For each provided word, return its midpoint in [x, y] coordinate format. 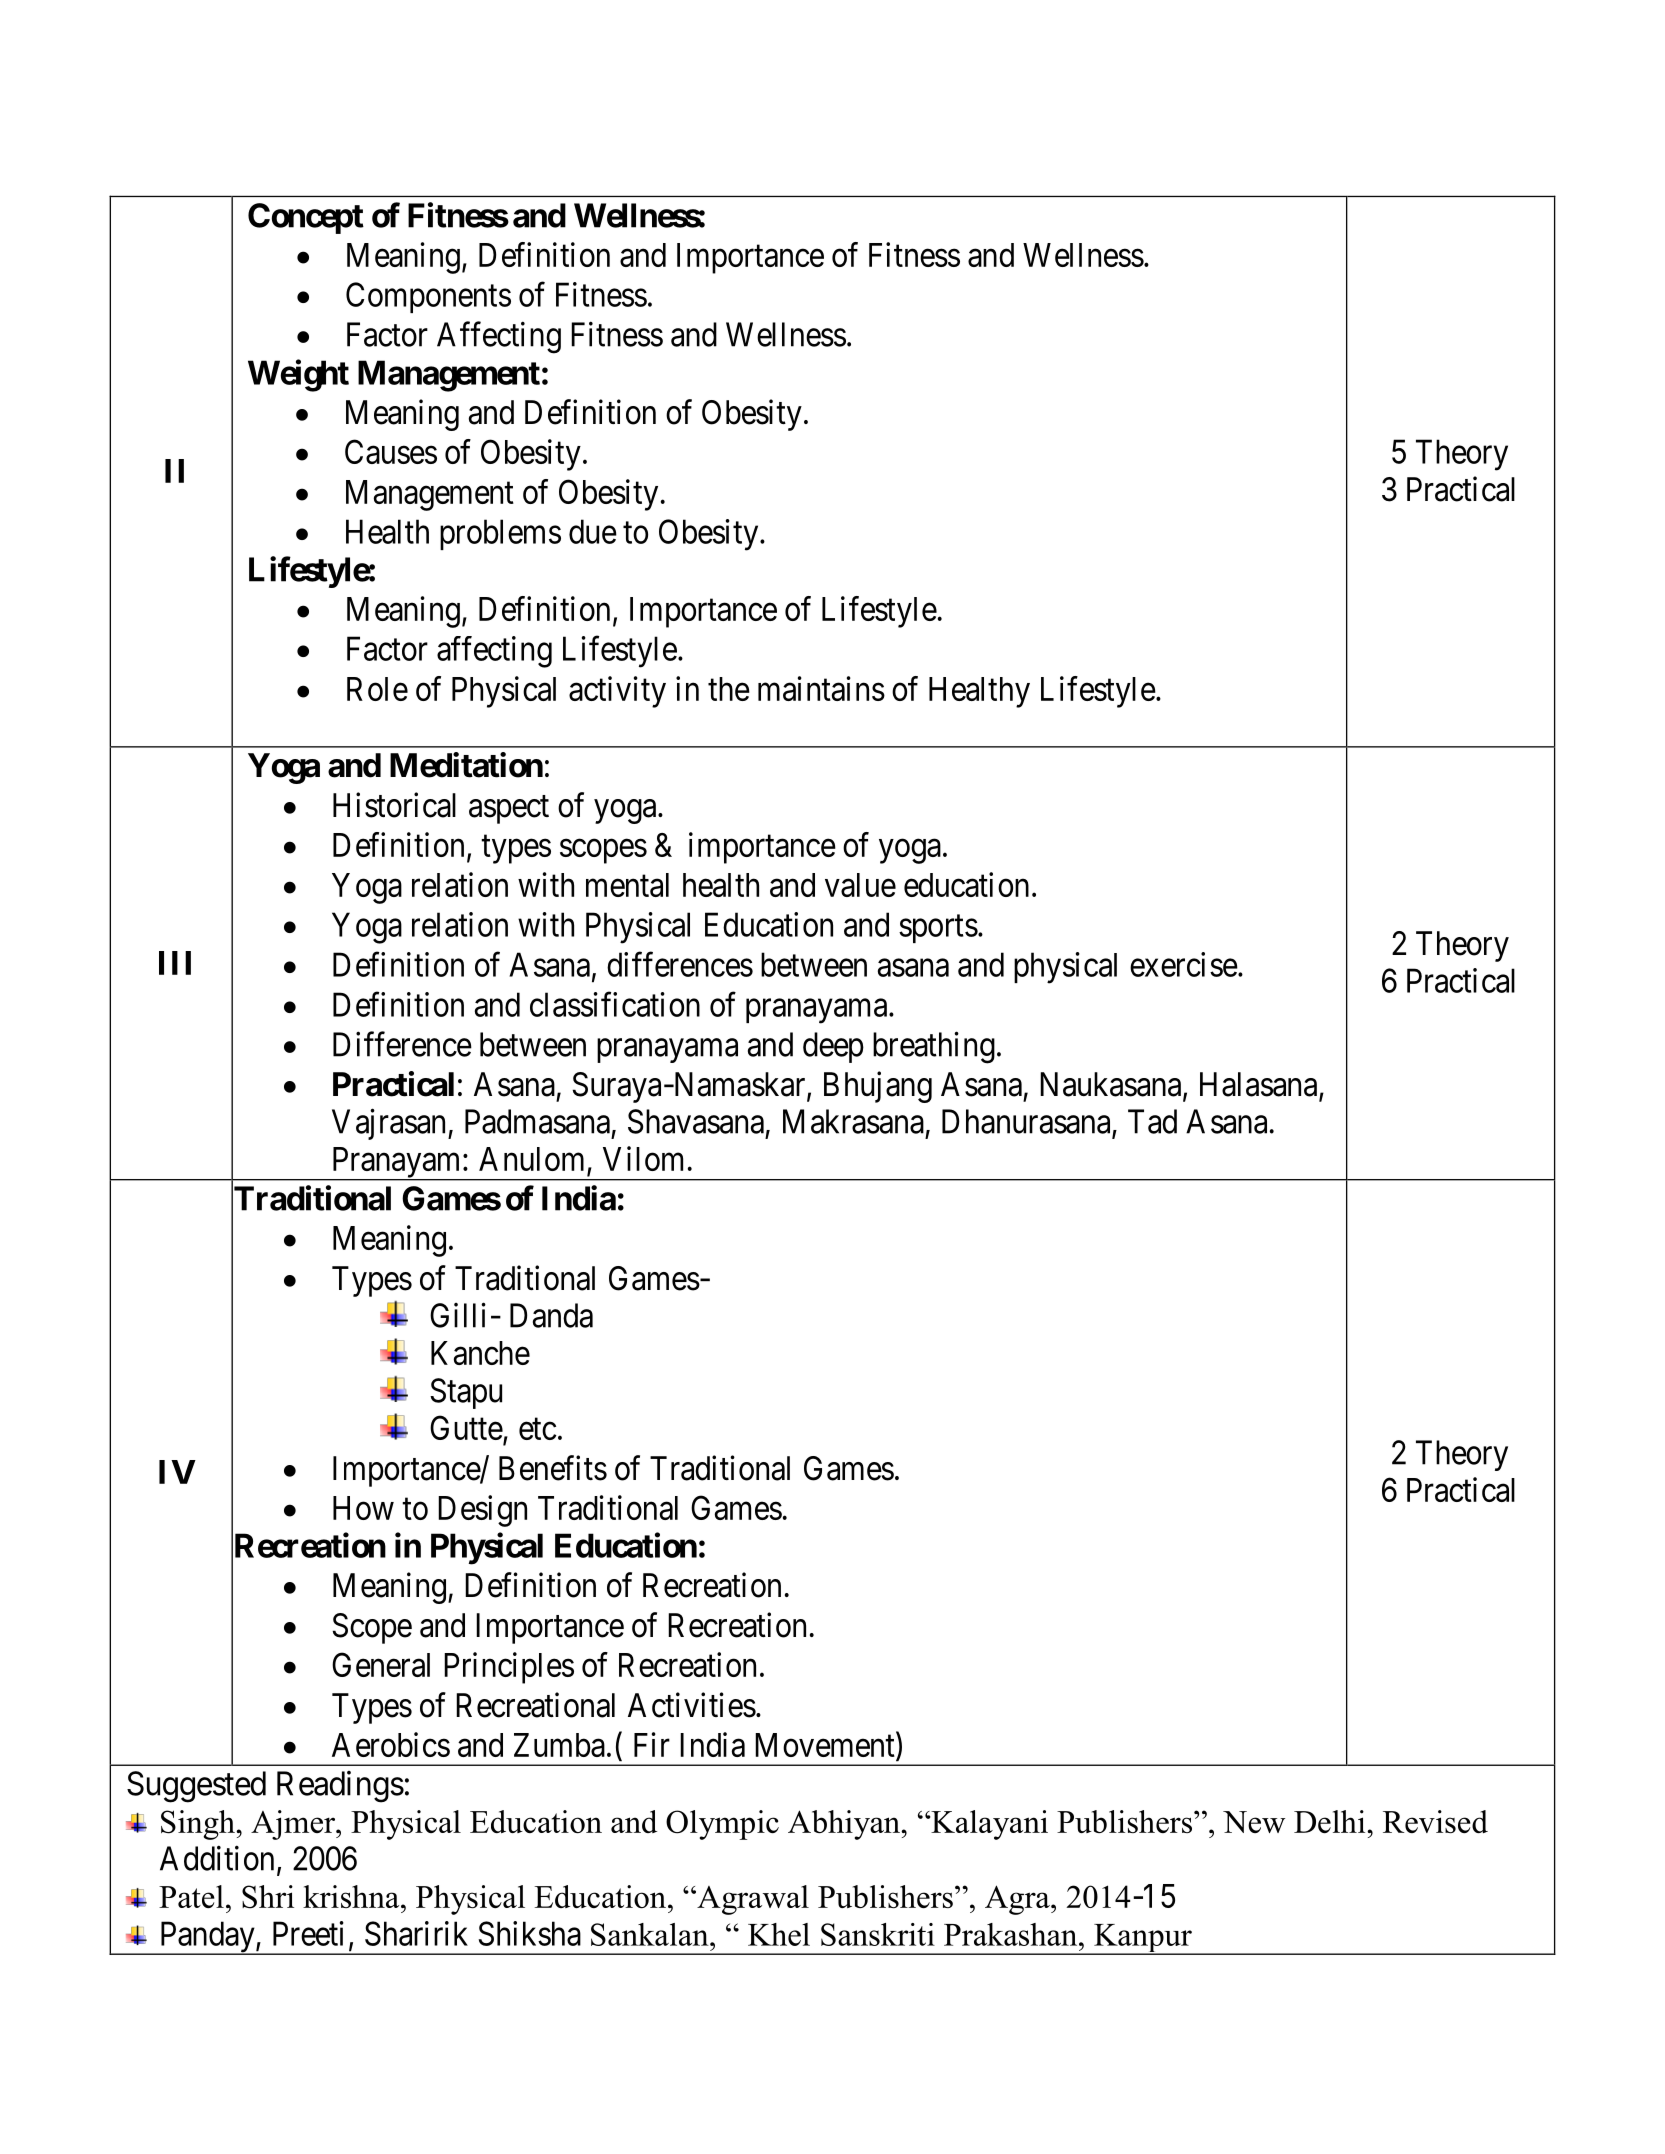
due [593, 531]
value [860, 885]
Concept [306, 218]
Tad [1152, 1121]
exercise [1184, 964]
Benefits [553, 1468]
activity [617, 692]
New [1254, 1822]
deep [833, 1047]
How [363, 1508]
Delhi [1331, 1821]
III [175, 963]
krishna [352, 1896]
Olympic [722, 1825]
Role [377, 689]
